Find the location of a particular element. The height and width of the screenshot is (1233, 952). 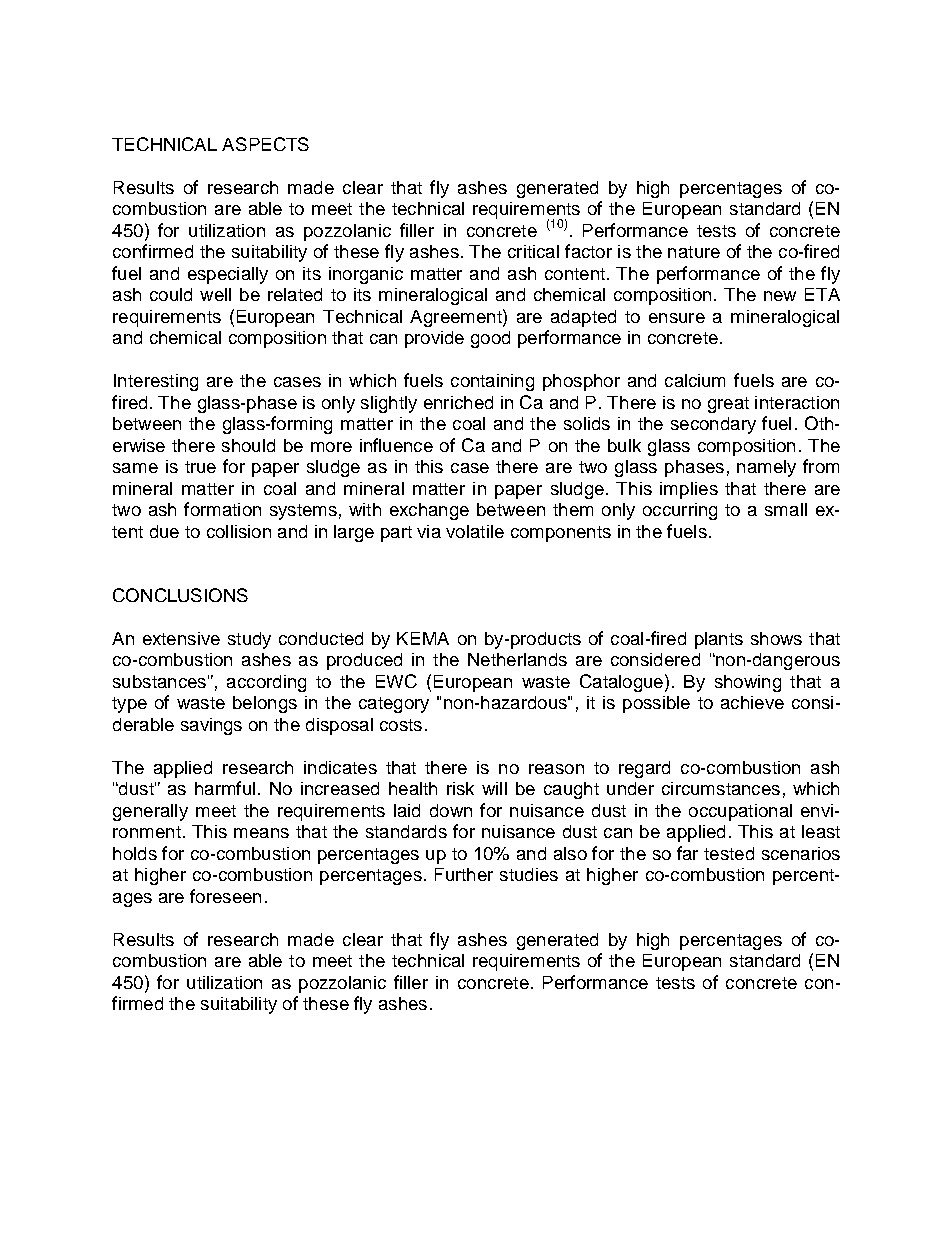

plants is located at coordinates (719, 640).
